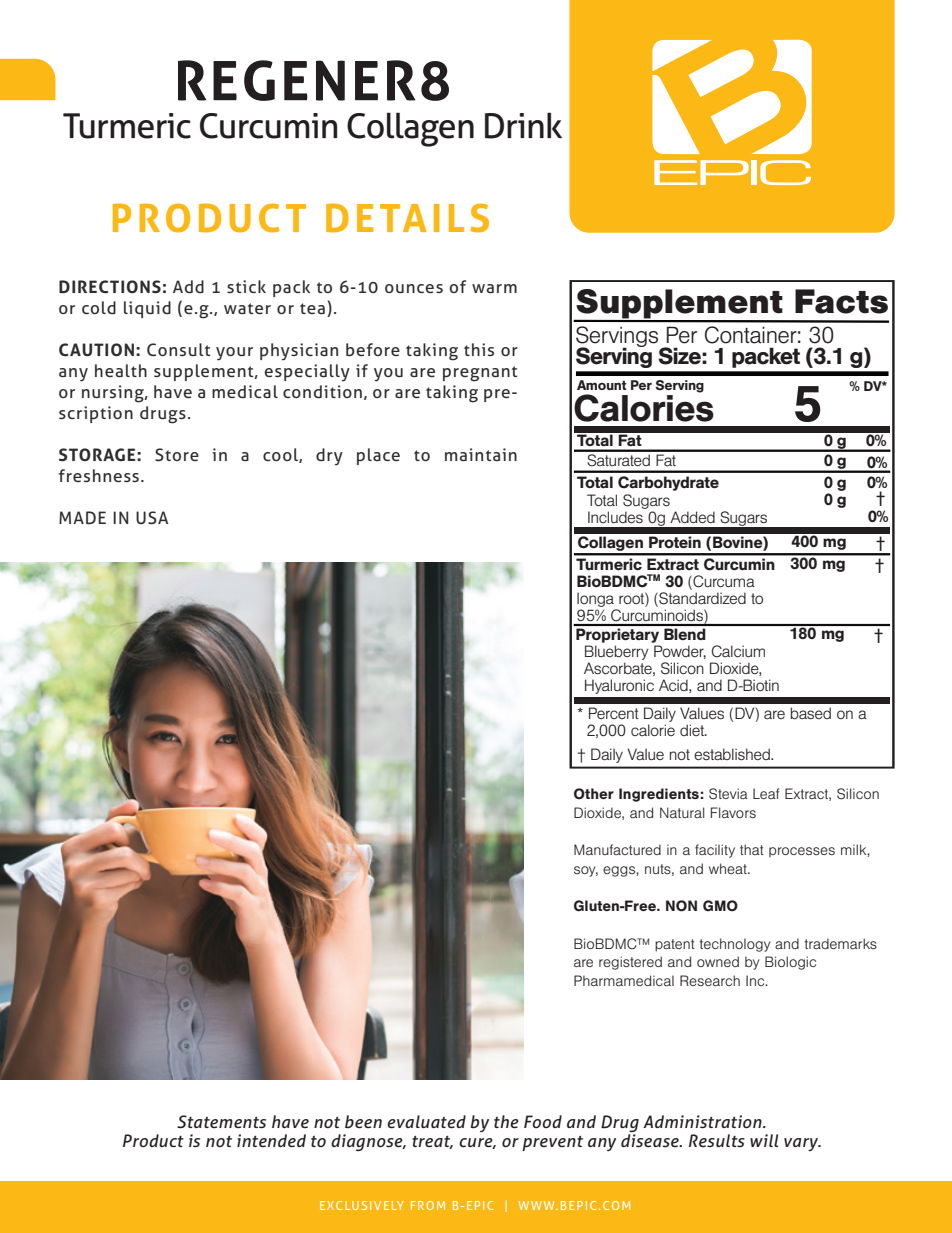  What do you see at coordinates (152, 517) in the screenshot?
I see `USA` at bounding box center [152, 517].
